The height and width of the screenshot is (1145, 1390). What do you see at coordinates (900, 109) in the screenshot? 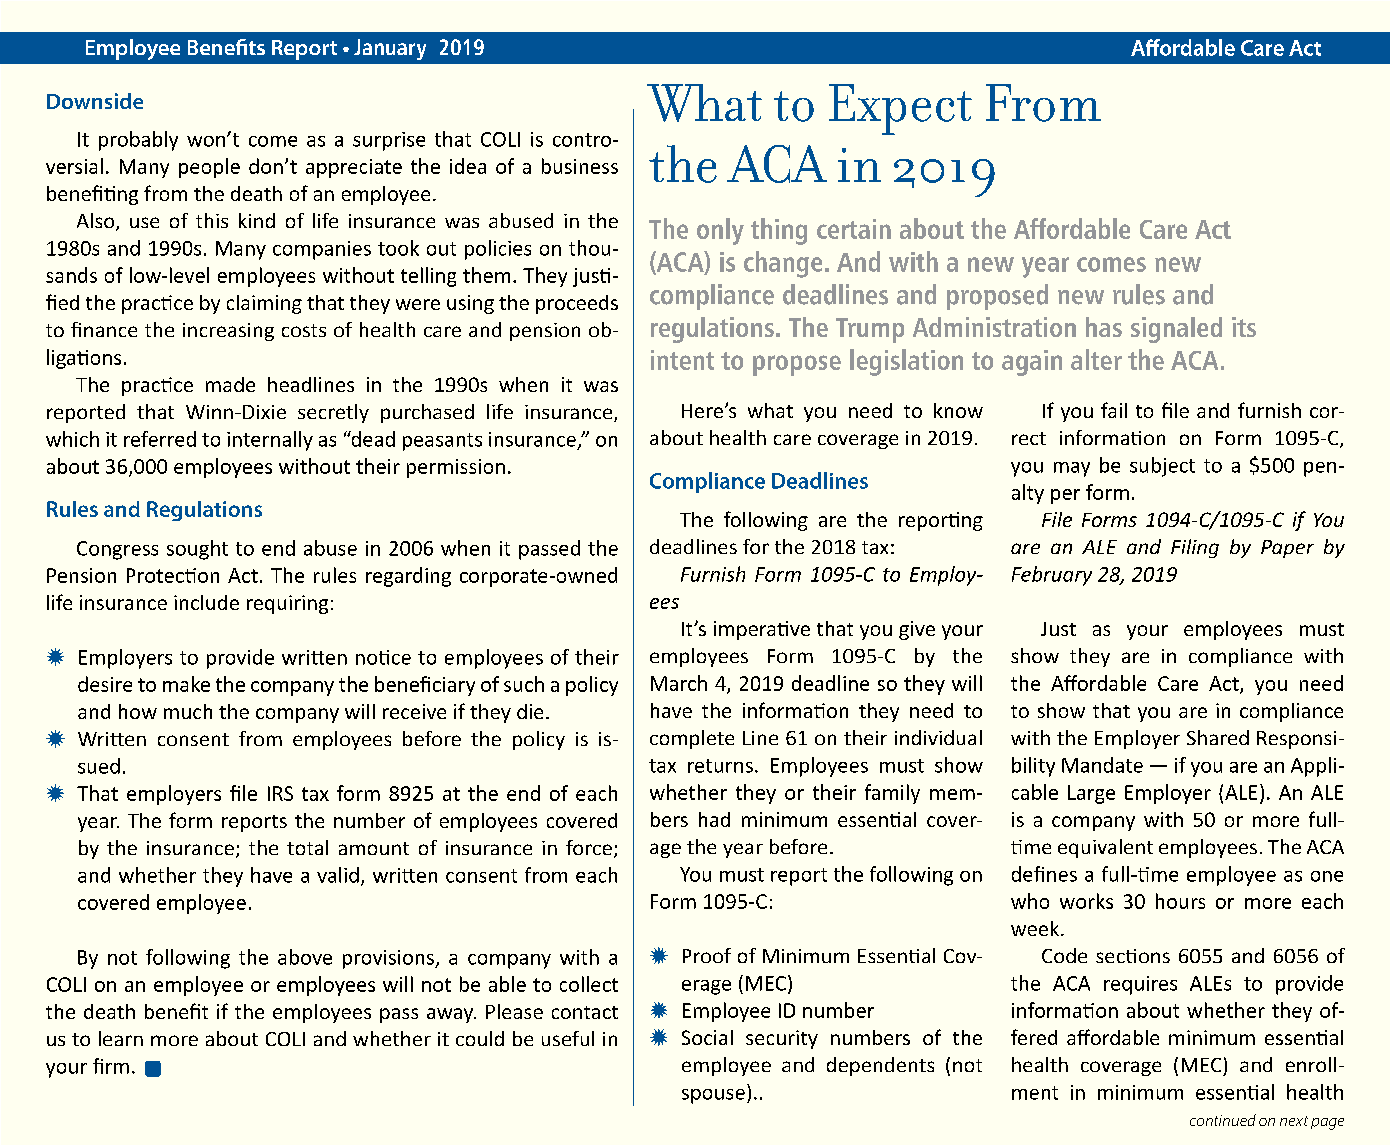
I see `Expect` at bounding box center [900, 109].
